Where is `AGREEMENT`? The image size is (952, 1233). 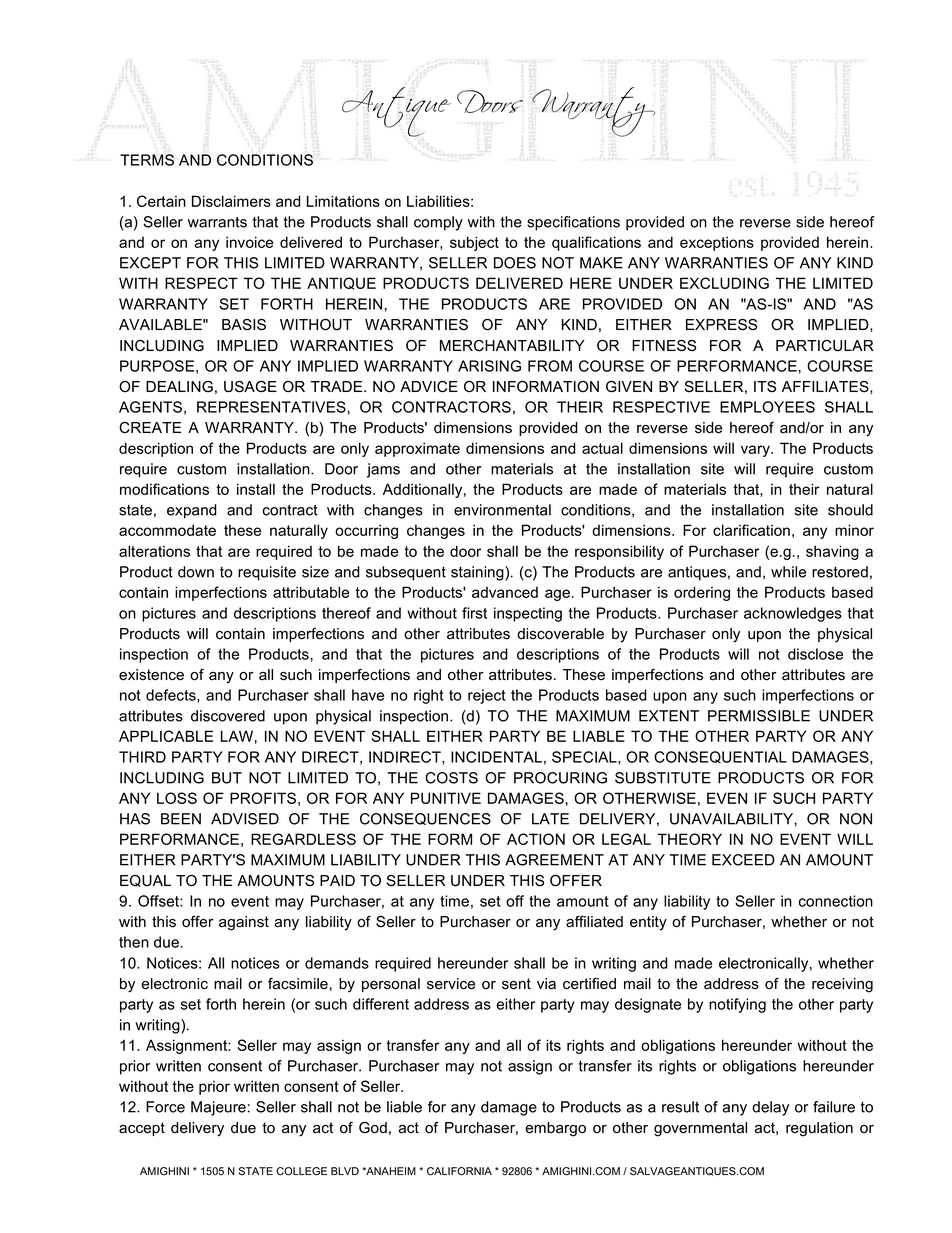
AGREEMENT is located at coordinates (554, 860).
